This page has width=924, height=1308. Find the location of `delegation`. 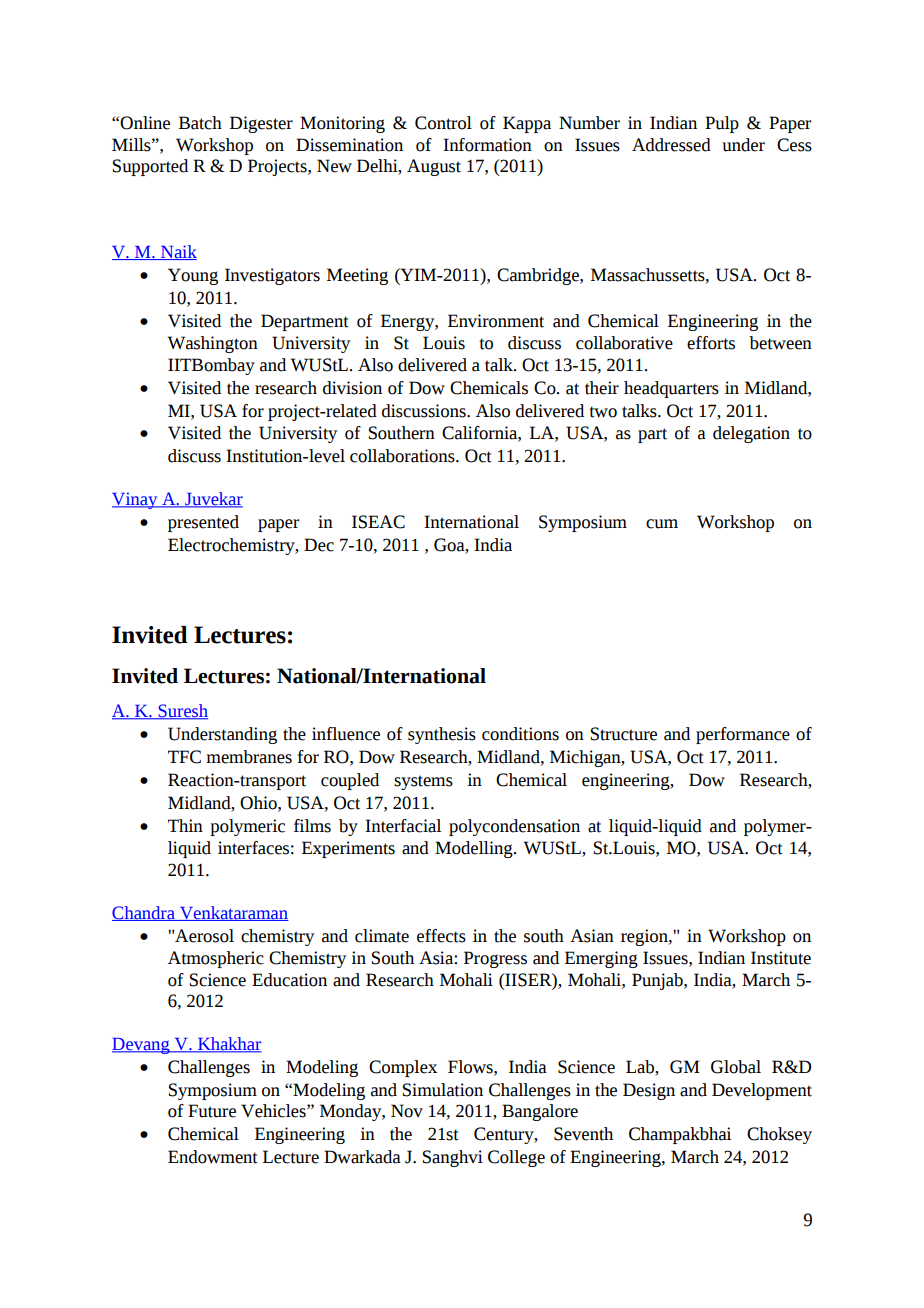

delegation is located at coordinates (751, 434).
